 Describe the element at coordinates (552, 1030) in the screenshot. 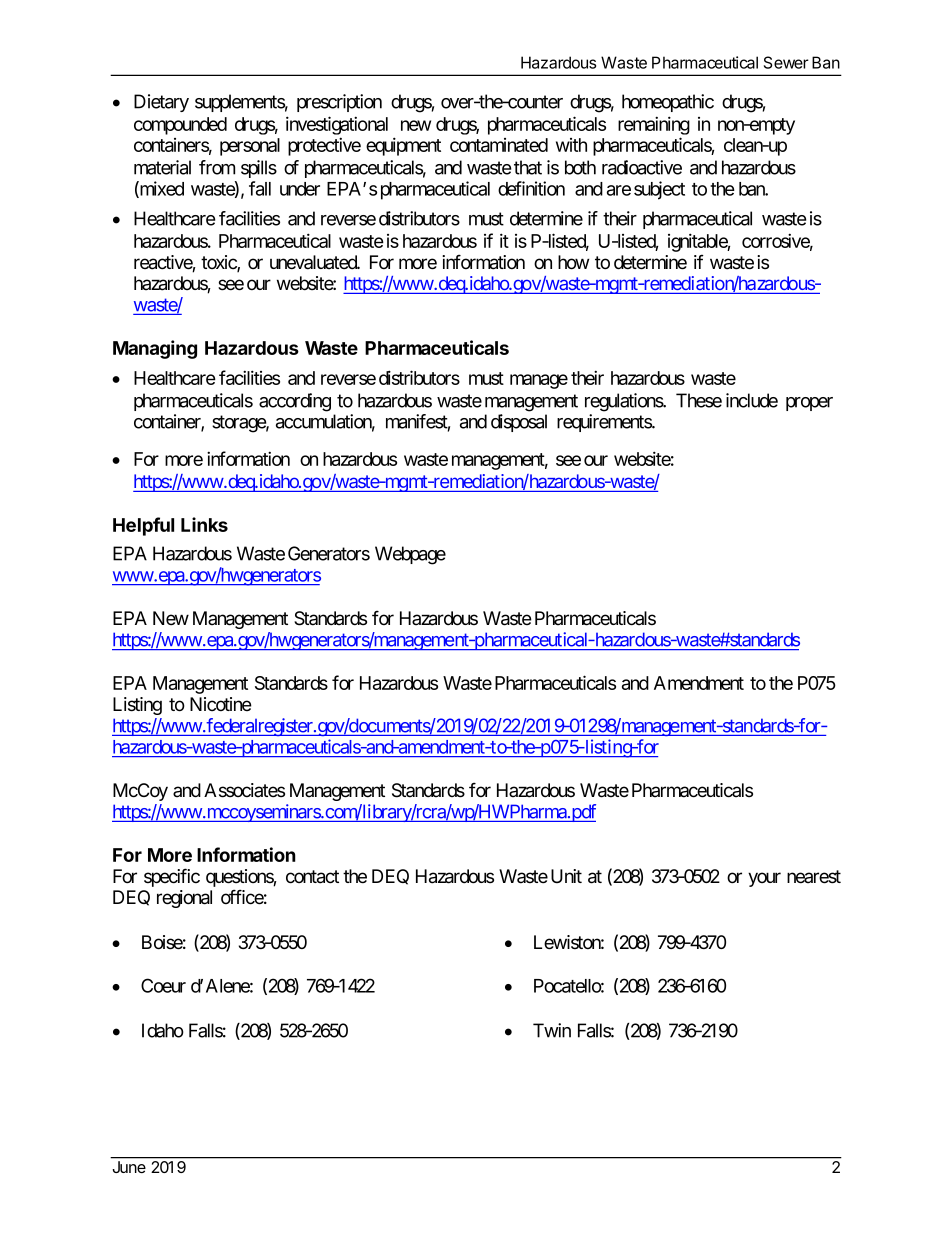

I see `Twin` at that location.
